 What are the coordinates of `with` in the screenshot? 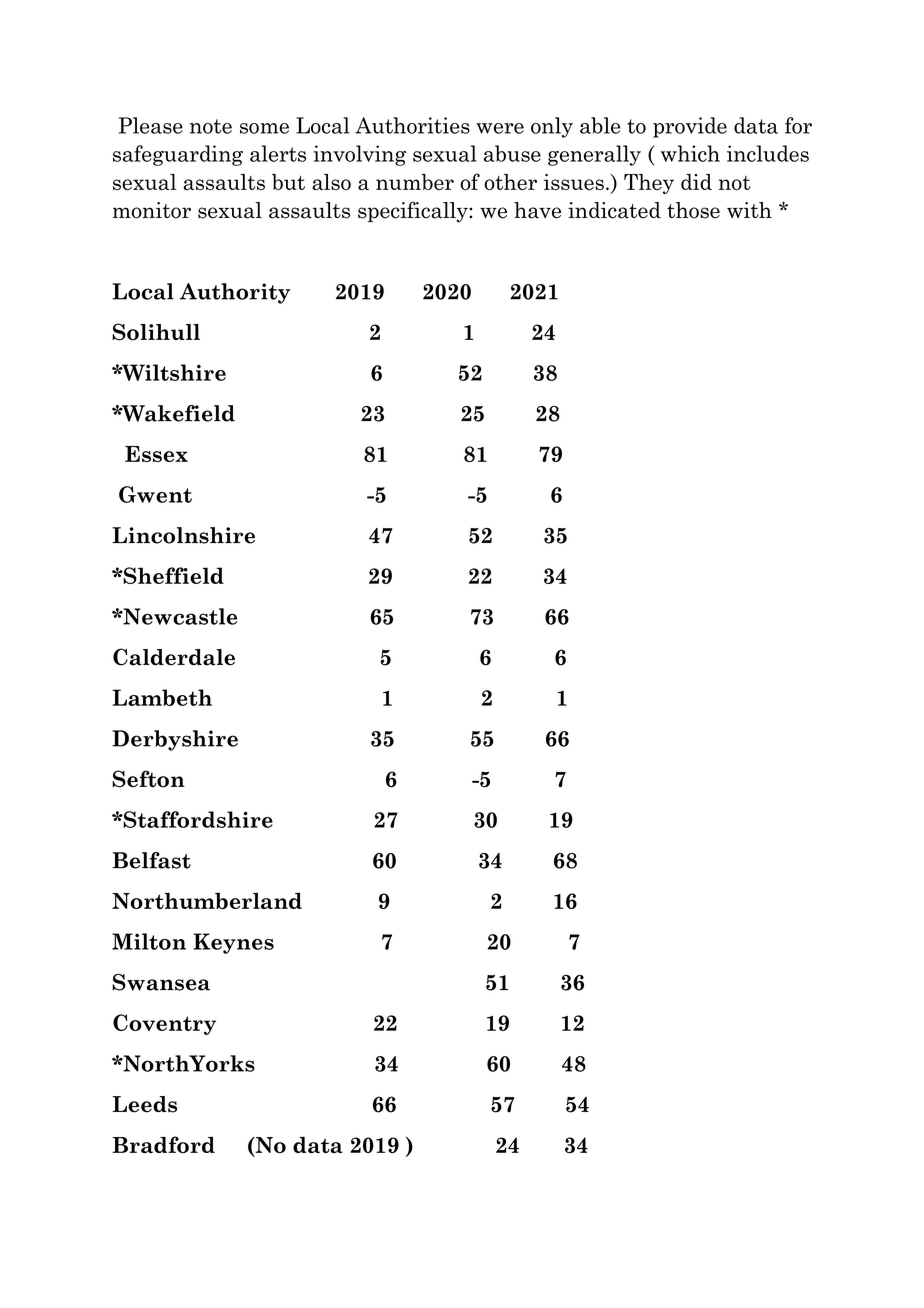 It's located at (749, 210).
